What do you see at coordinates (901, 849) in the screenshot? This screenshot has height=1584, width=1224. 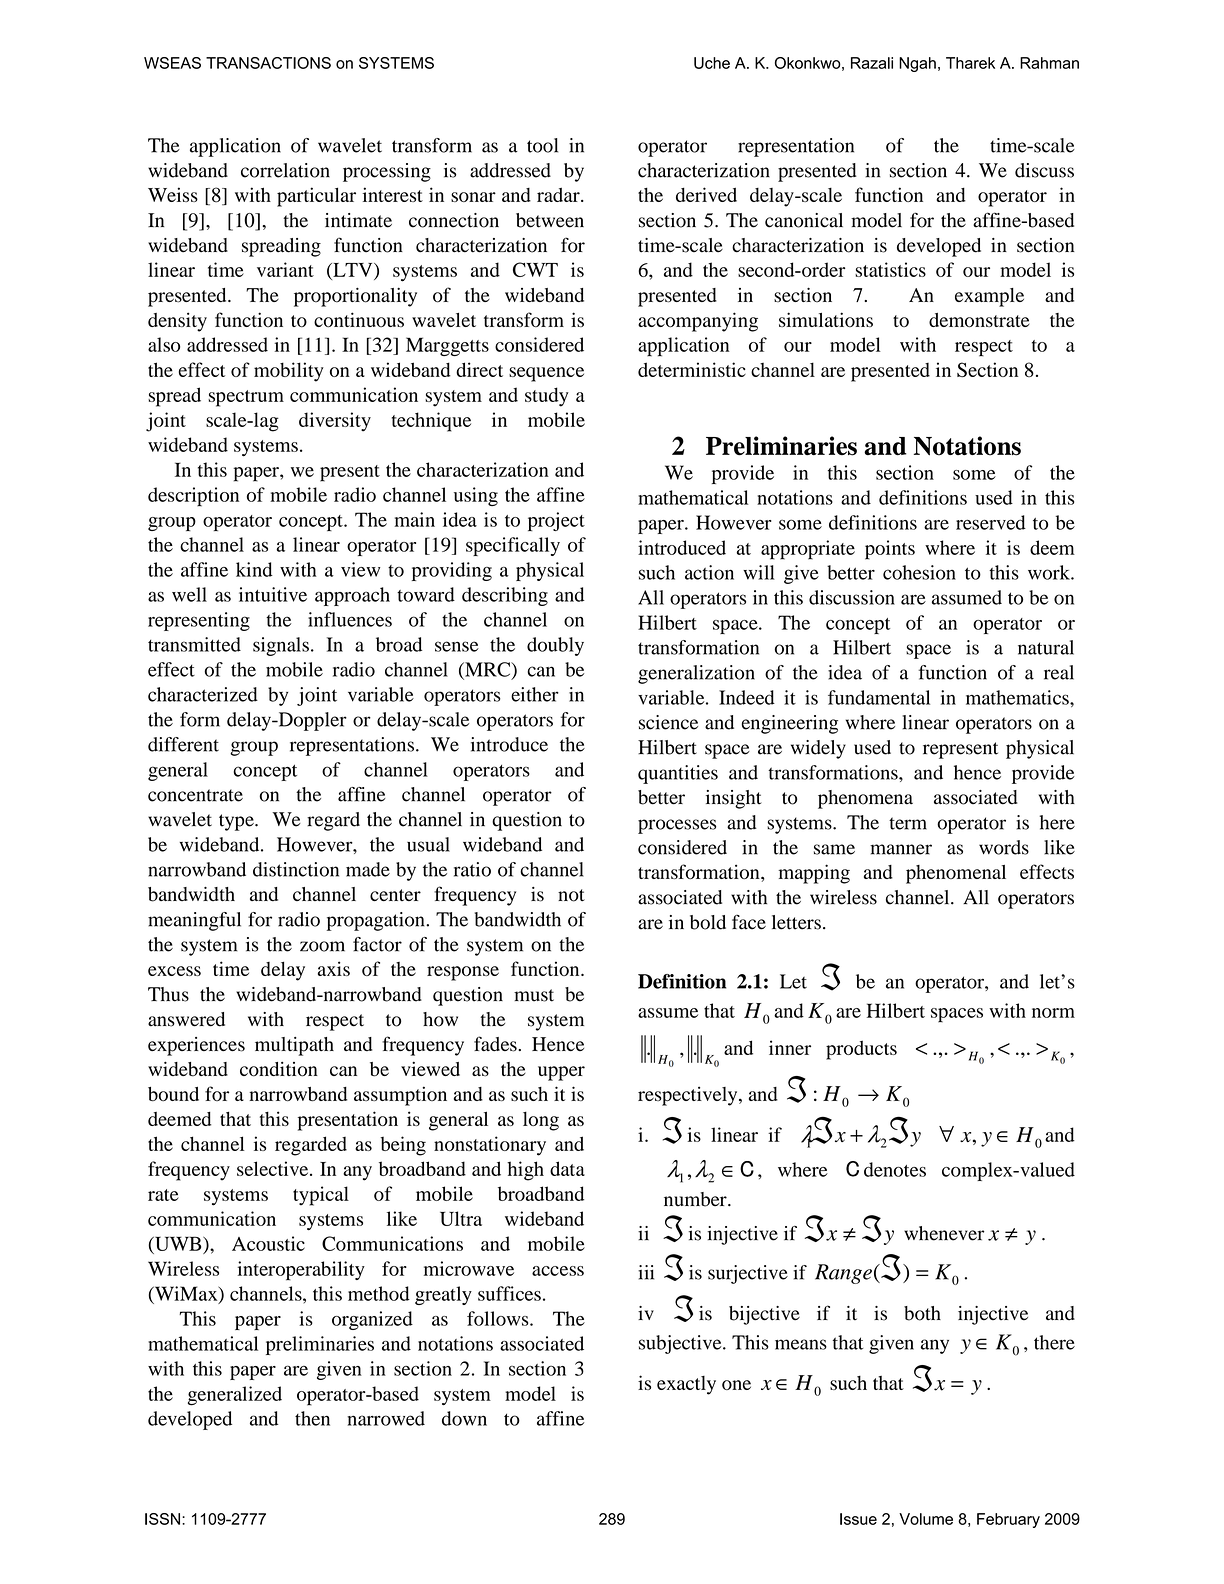 I see `manner` at bounding box center [901, 849].
